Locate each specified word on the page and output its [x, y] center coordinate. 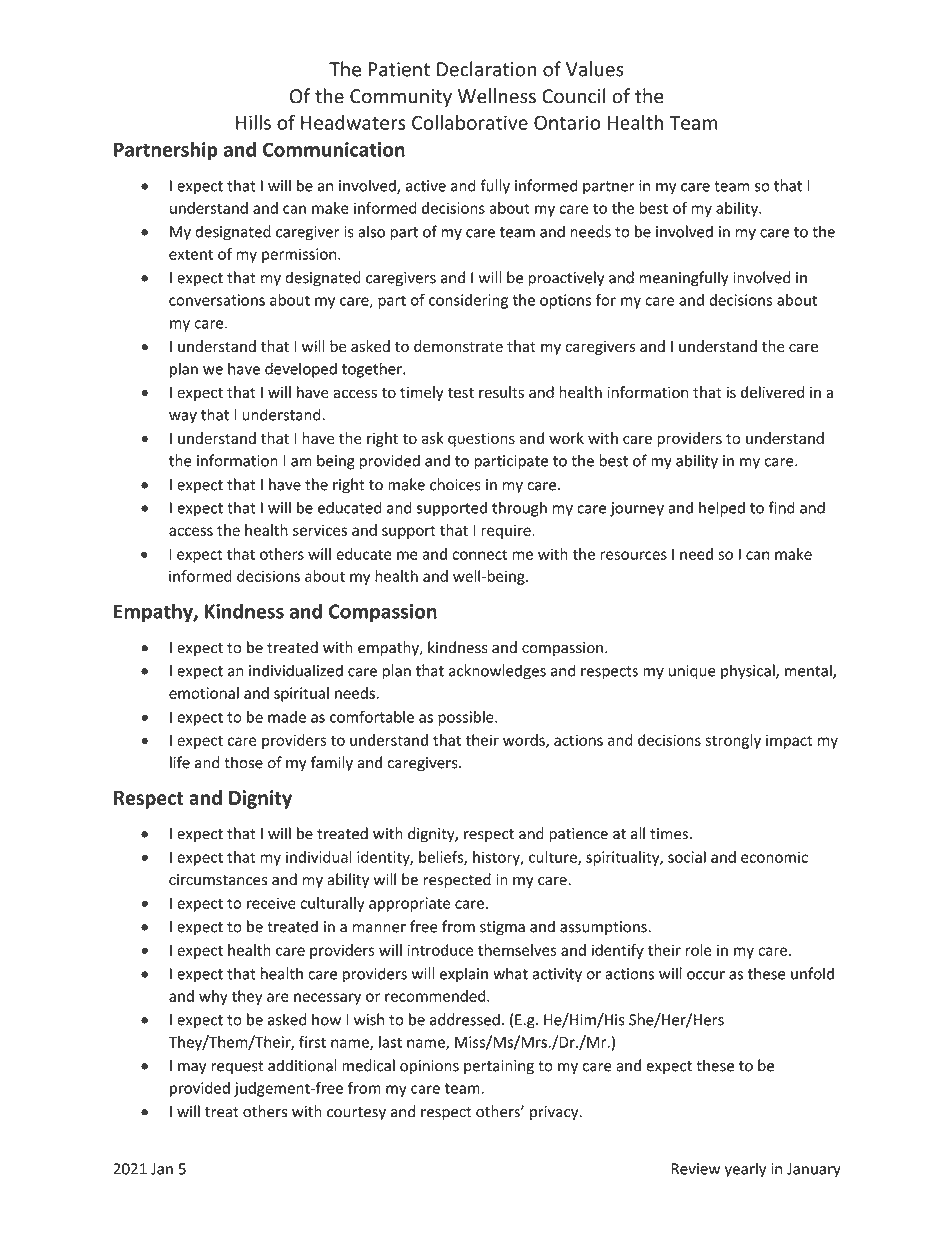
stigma [502, 928]
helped [722, 509]
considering [468, 301]
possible [467, 718]
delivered [772, 392]
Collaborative [470, 122]
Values [595, 69]
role [699, 950]
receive [271, 903]
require [507, 531]
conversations [217, 300]
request [237, 1068]
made [287, 717]
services [320, 530]
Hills [253, 122]
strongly [733, 741]
